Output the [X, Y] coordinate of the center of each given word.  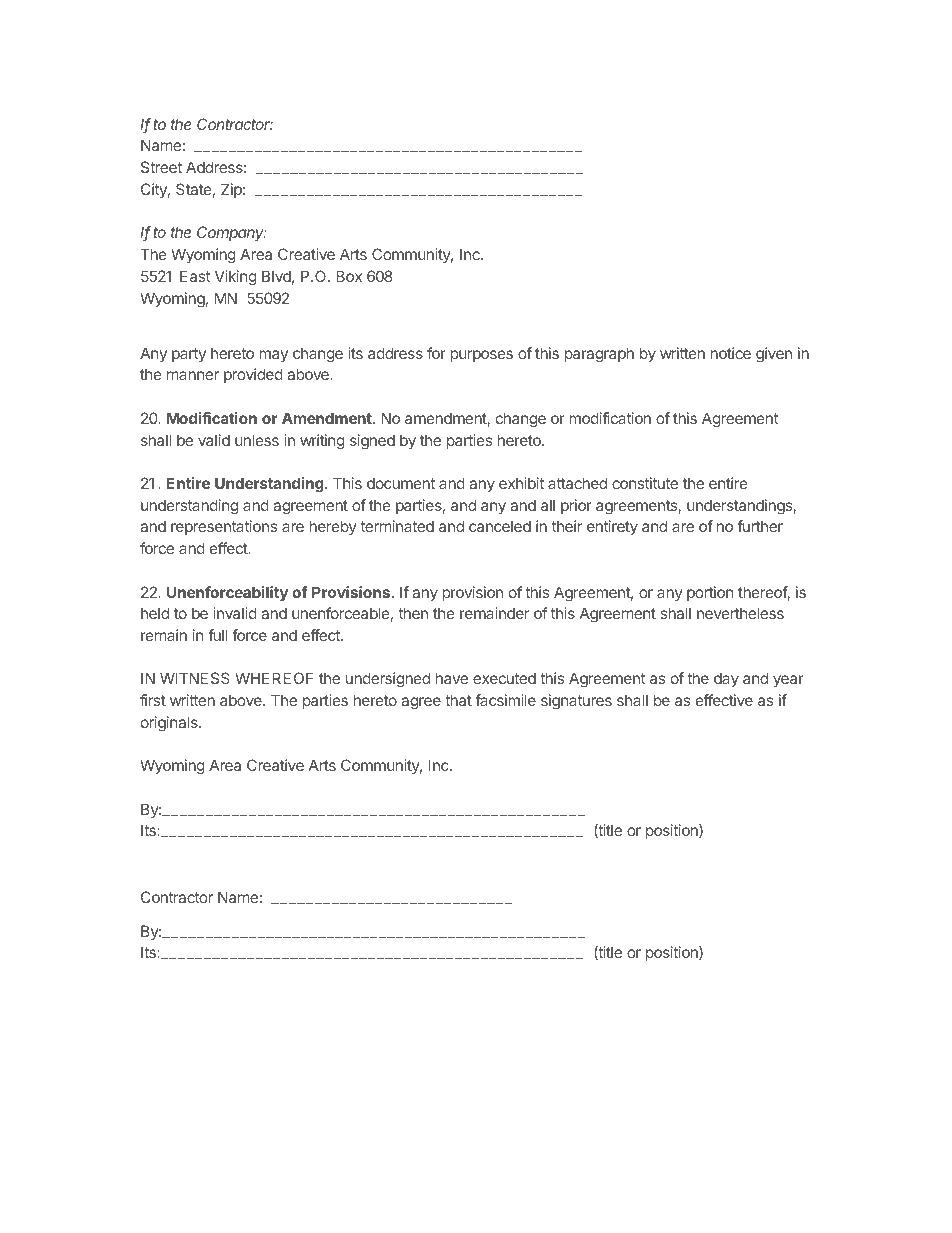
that [458, 700]
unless [257, 440]
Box [349, 276]
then [413, 613]
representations [224, 527]
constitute [645, 483]
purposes [481, 356]
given [774, 355]
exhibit [521, 483]
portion [710, 593]
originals [170, 724]
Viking [236, 278]
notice [730, 353]
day [726, 679]
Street [161, 167]
